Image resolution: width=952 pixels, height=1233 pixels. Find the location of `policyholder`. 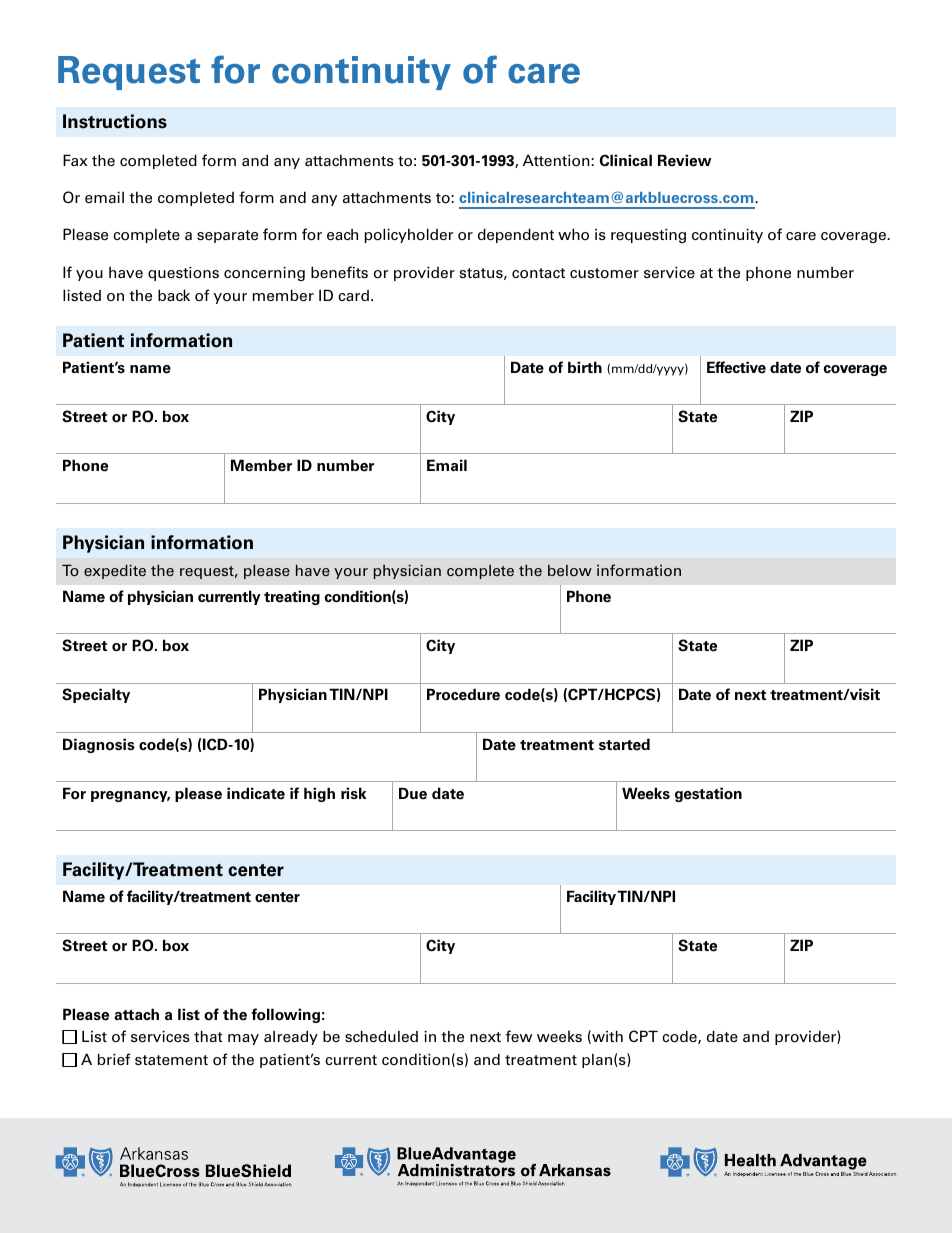

policyholder is located at coordinates (409, 235).
